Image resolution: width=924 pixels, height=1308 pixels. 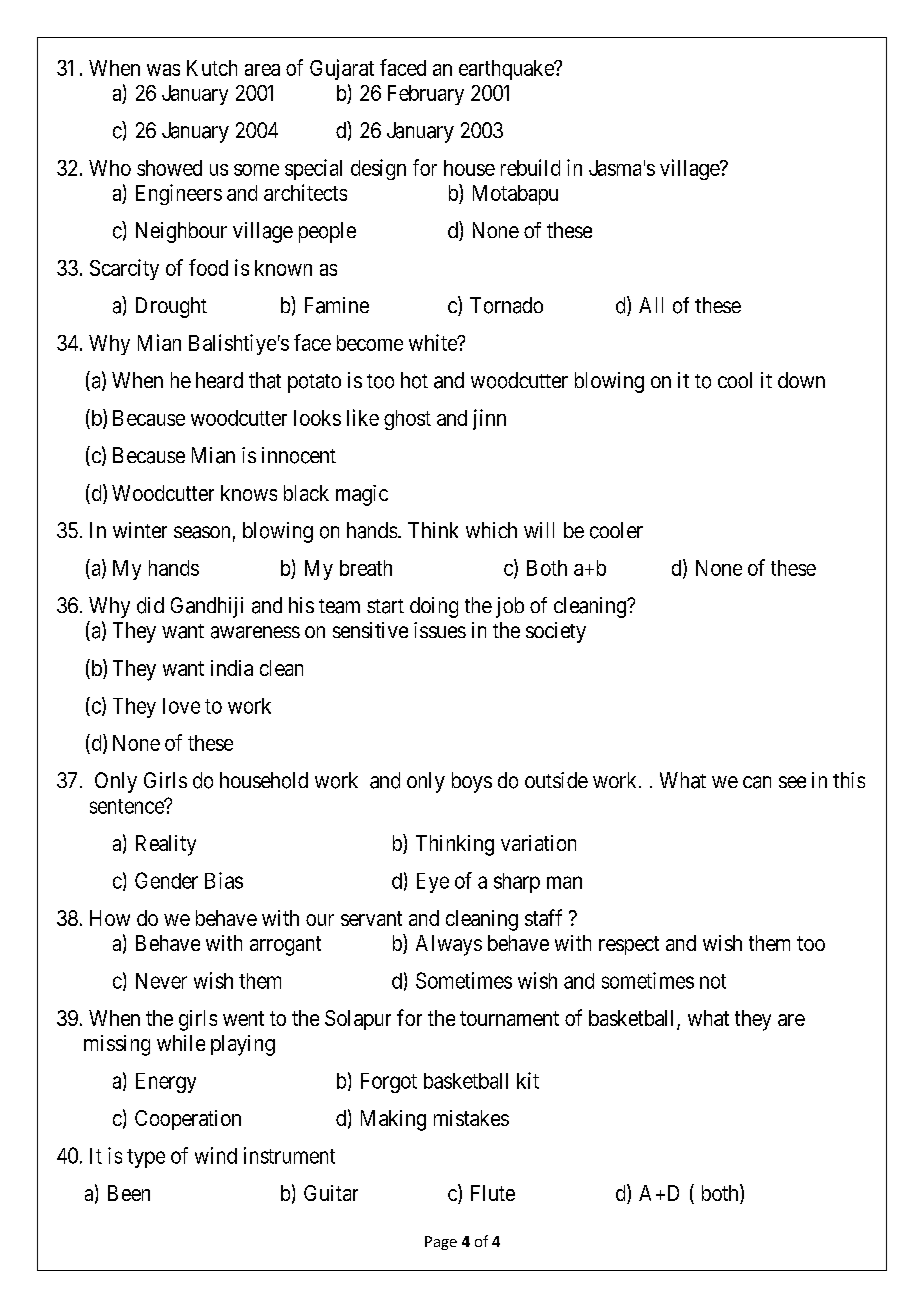 I want to click on down, so click(x=801, y=380).
